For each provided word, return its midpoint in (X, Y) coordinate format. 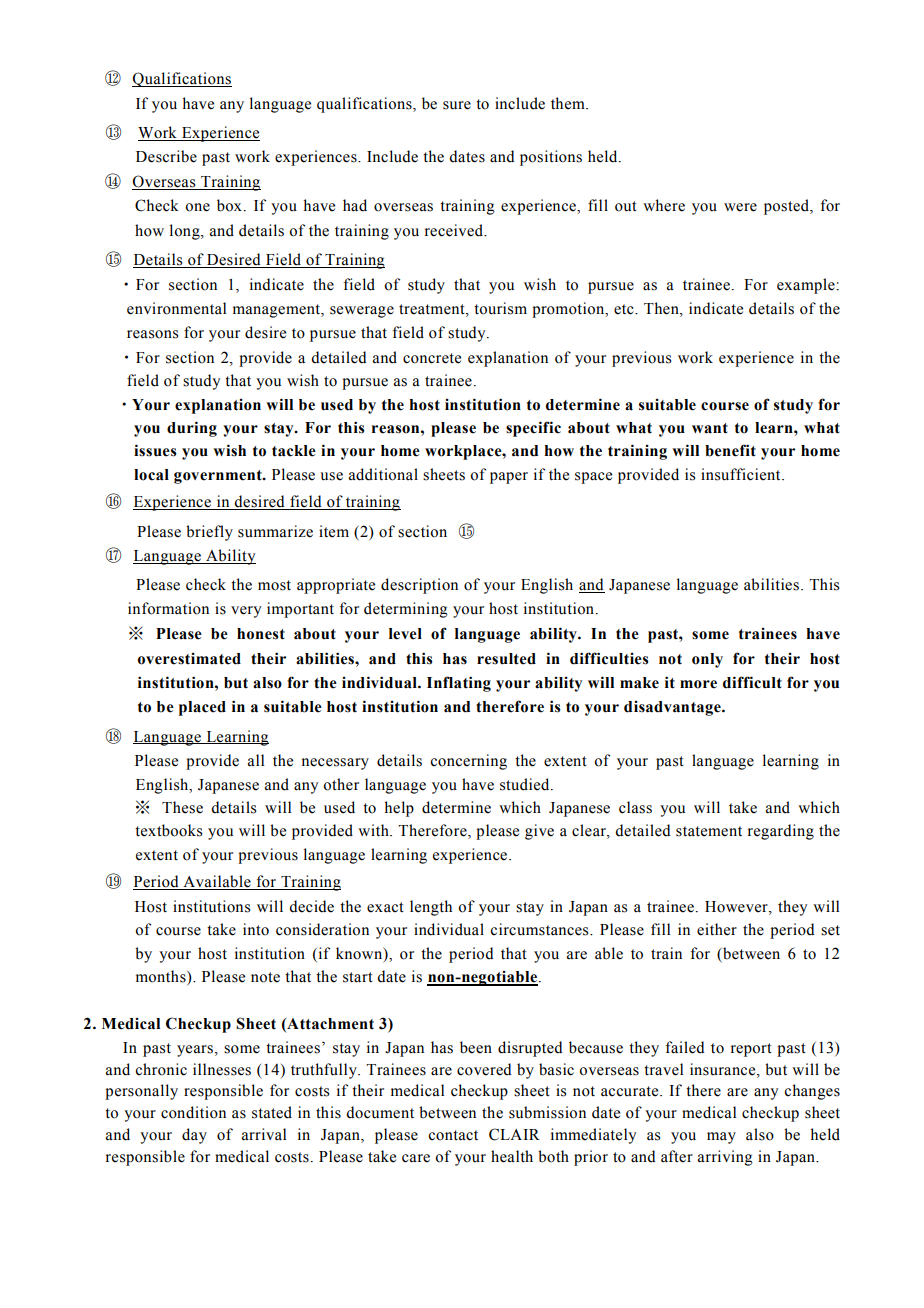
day (194, 1136)
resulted (506, 659)
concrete (432, 358)
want (710, 428)
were (740, 207)
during (192, 429)
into (256, 929)
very (246, 612)
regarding (781, 832)
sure (457, 105)
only (707, 660)
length (431, 908)
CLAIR (514, 1134)
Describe (166, 156)
